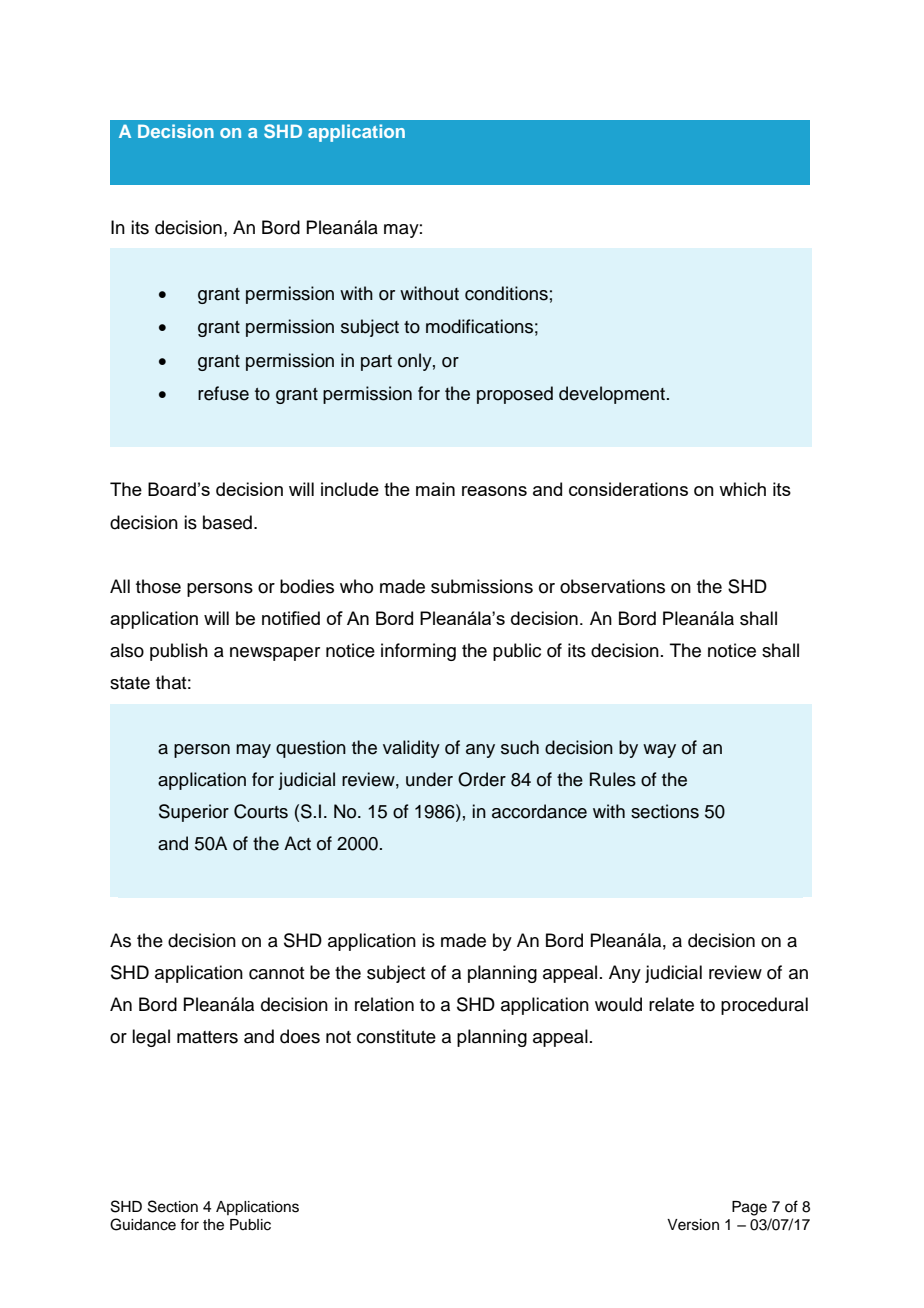  I want to click on development, so click(613, 395).
